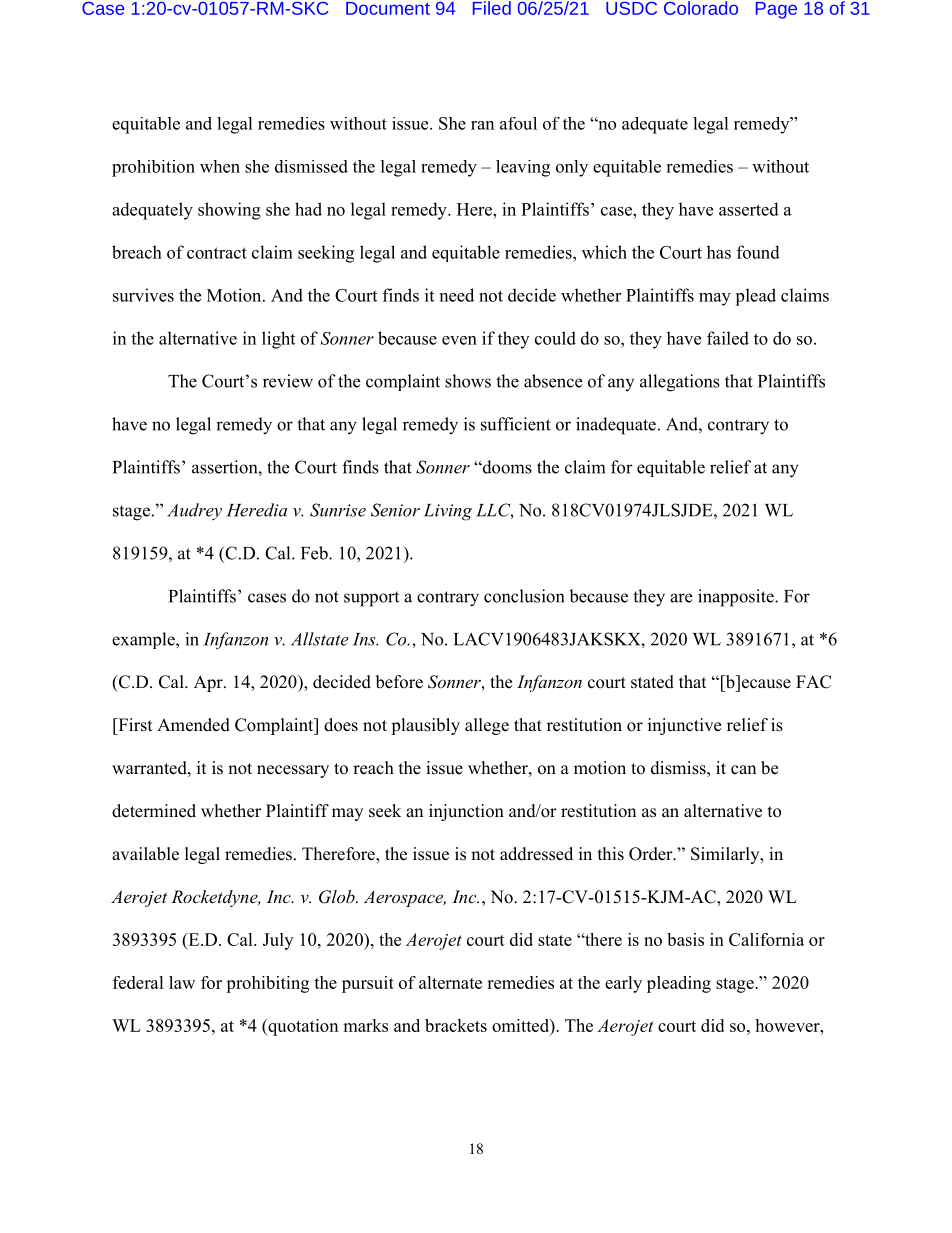 The width and height of the document is (952, 1233). I want to click on light, so click(278, 340).
